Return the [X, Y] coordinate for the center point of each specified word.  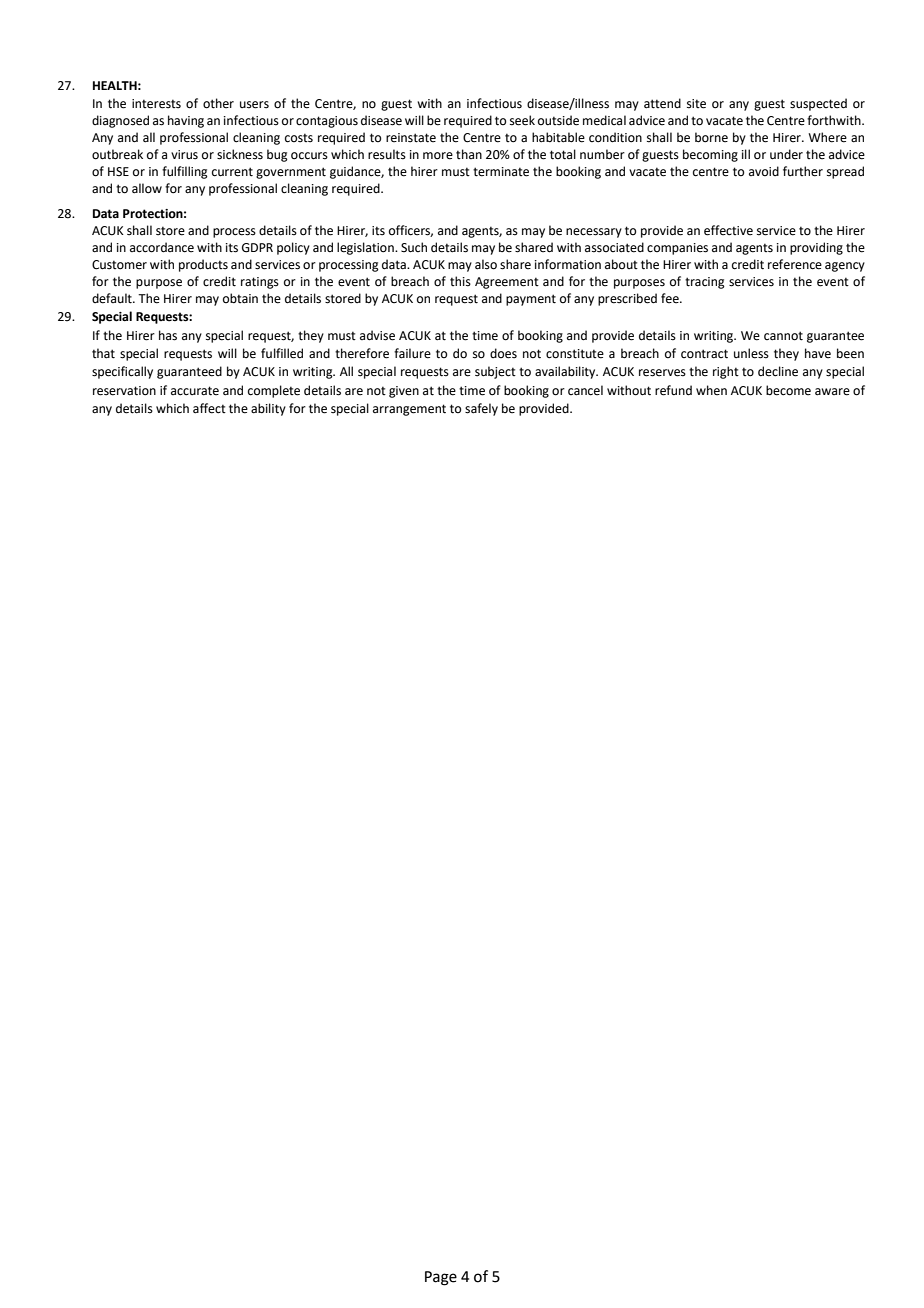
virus [184, 155]
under [786, 154]
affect [209, 408]
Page [441, 1278]
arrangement [409, 410]
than [469, 154]
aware [832, 392]
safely [481, 409]
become [788, 390]
